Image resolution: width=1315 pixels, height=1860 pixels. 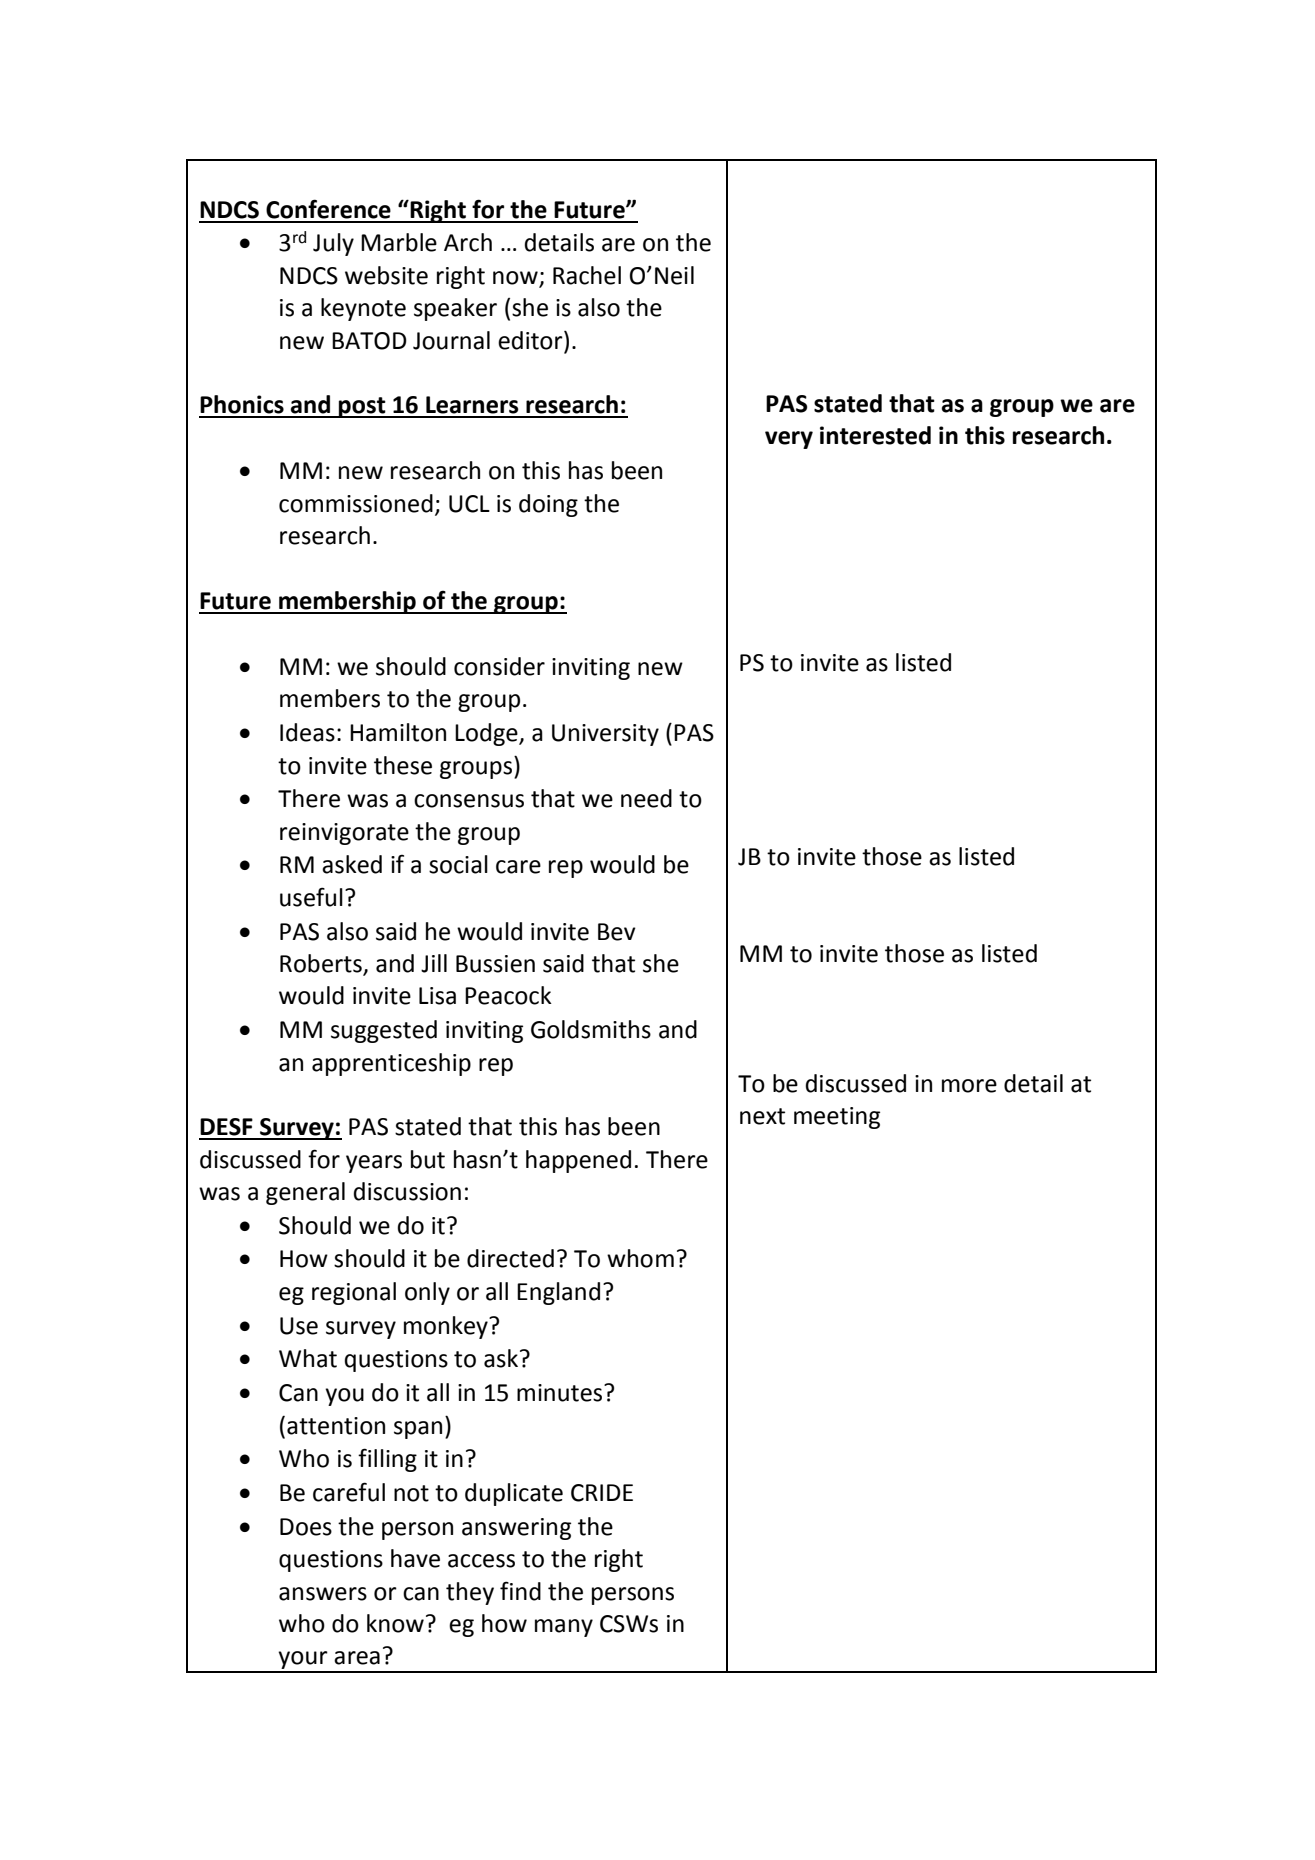 What do you see at coordinates (587, 275) in the screenshot?
I see `Rachel` at bounding box center [587, 275].
